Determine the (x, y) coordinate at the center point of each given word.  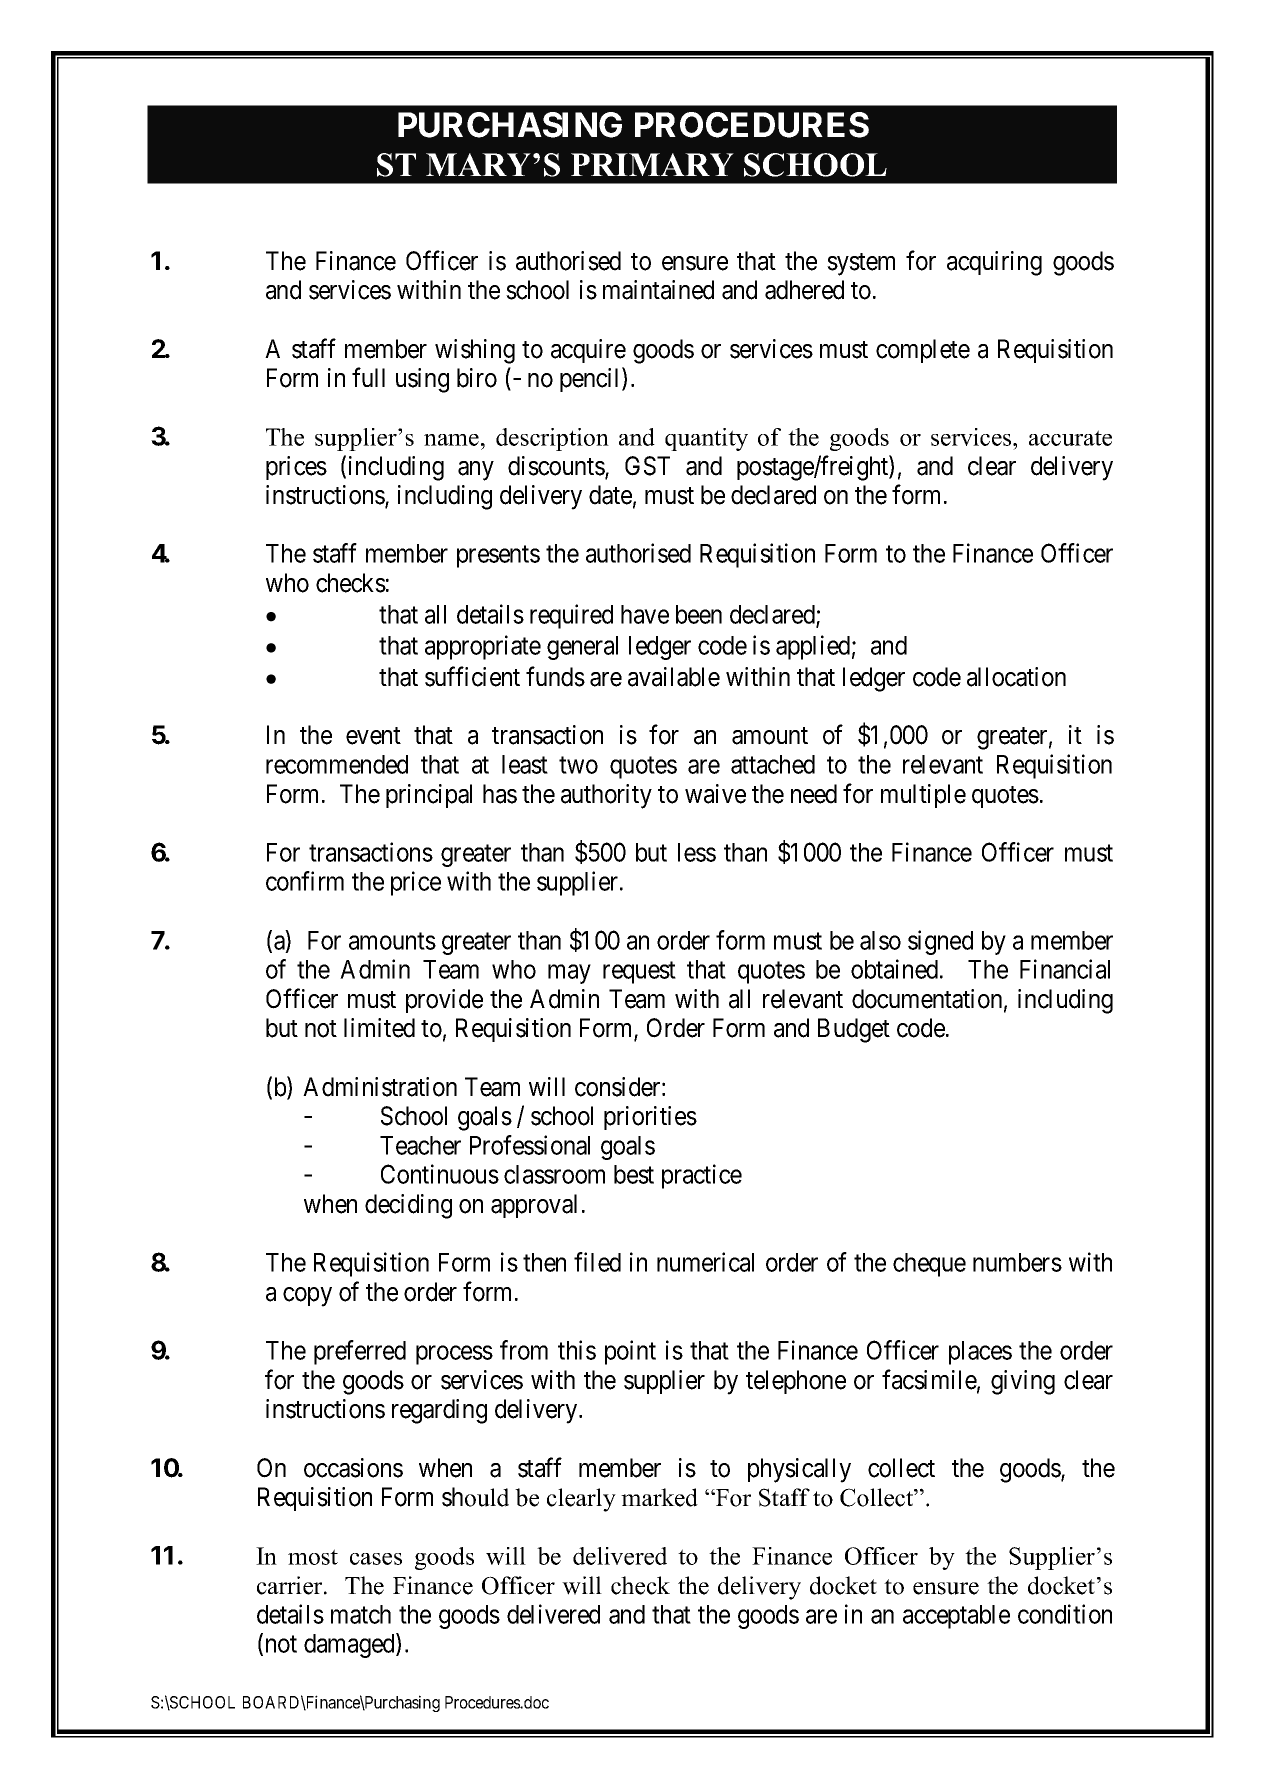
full (368, 377)
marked (659, 1497)
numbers (1017, 1262)
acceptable (956, 1617)
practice (702, 1176)
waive (715, 794)
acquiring (994, 263)
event (373, 736)
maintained (658, 290)
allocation (1016, 677)
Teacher (420, 1145)
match (361, 1614)
